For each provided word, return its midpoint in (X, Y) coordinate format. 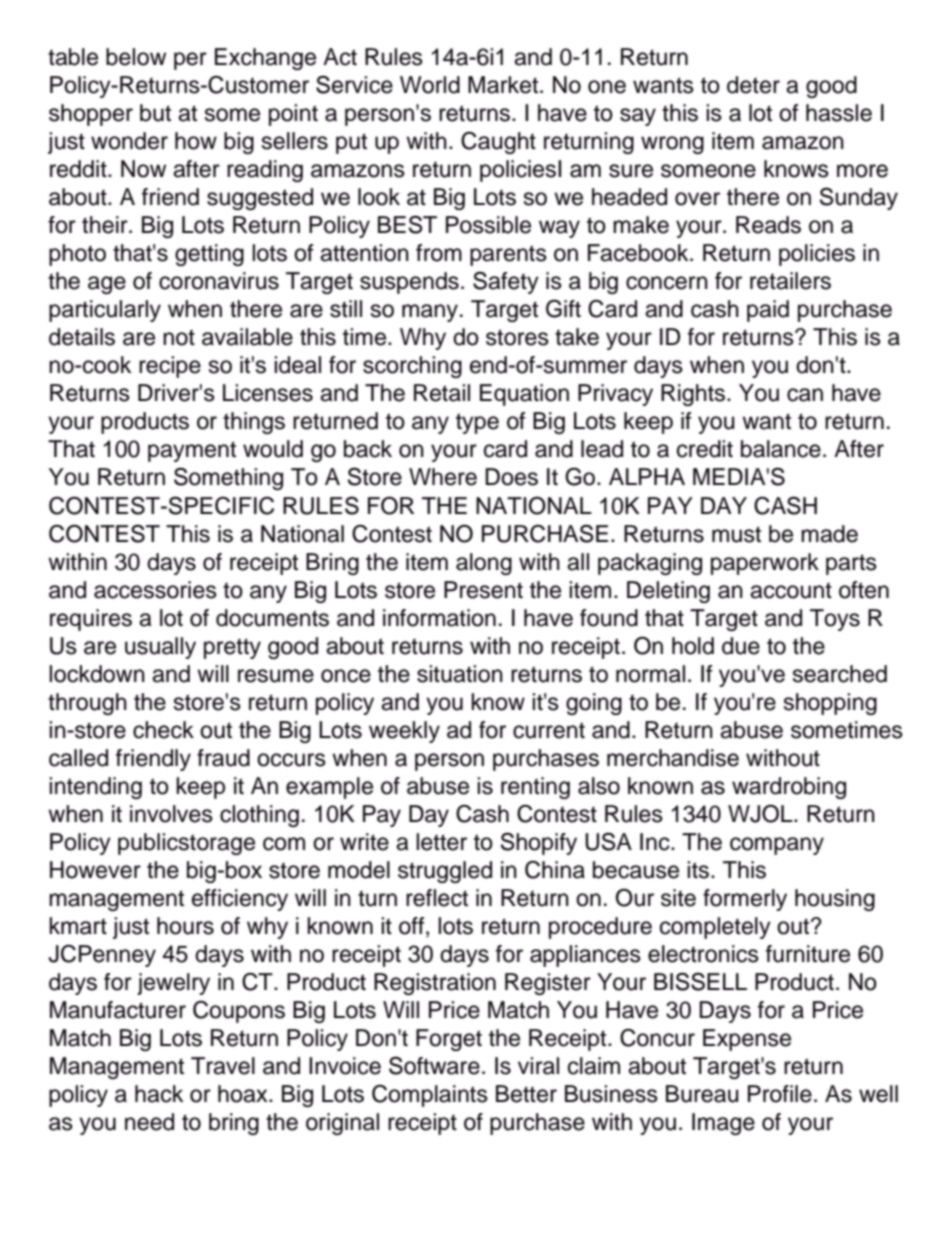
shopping (830, 704)
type (477, 423)
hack (159, 1094)
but (155, 113)
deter (753, 85)
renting (535, 788)
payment (192, 451)
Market (504, 85)
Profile (780, 1094)
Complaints (430, 1096)
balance (781, 449)
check (163, 730)
